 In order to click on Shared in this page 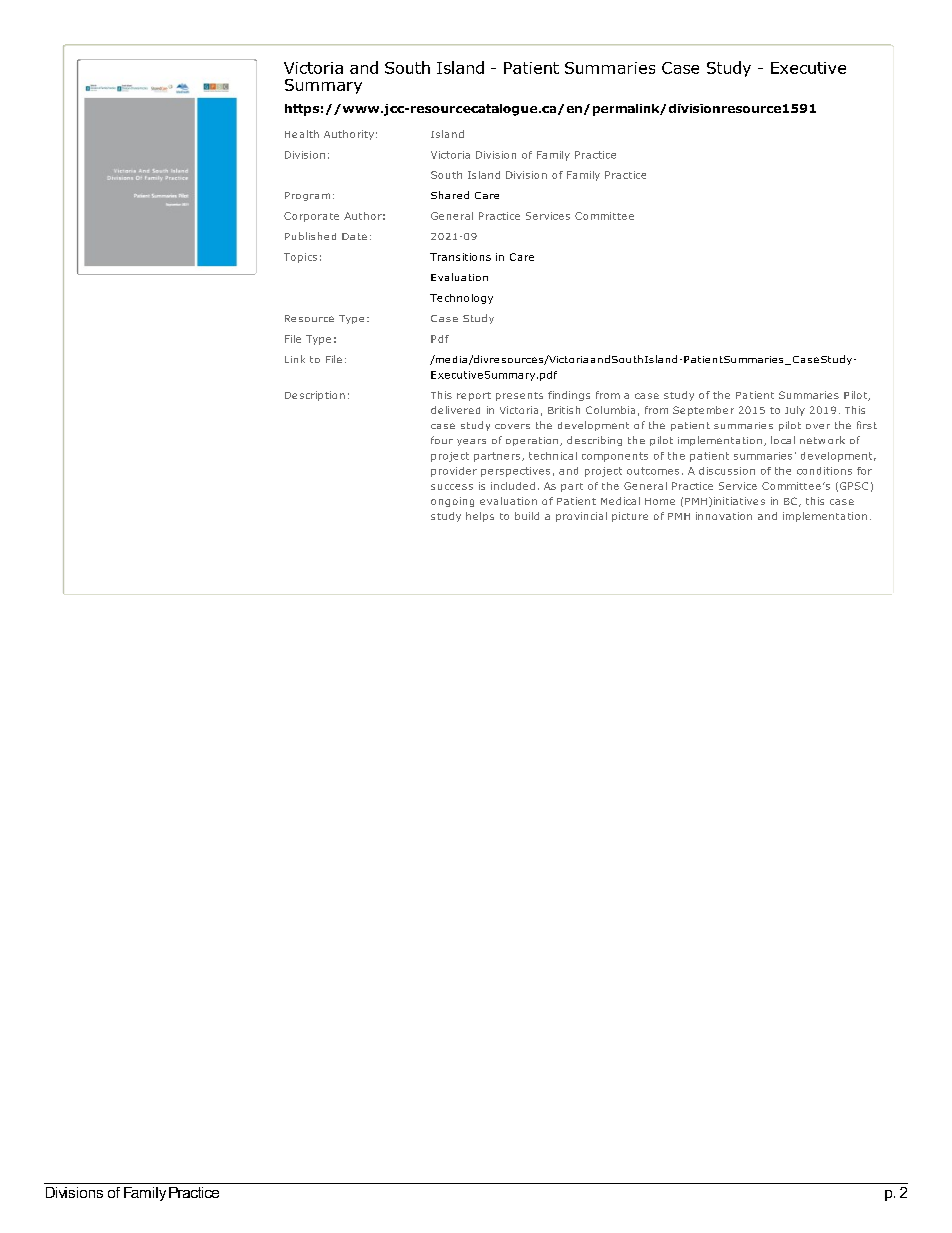, I will do `click(450, 195)`.
